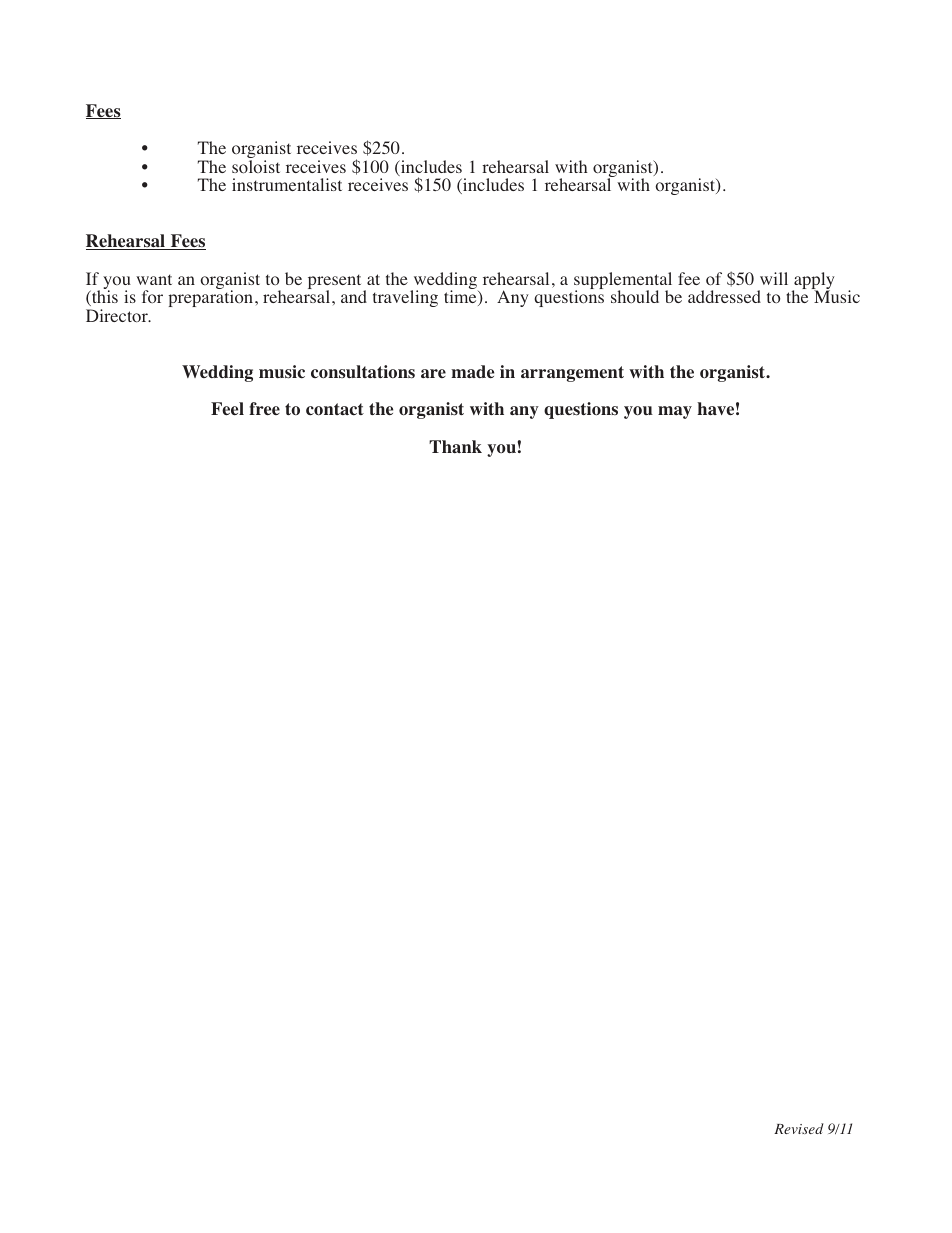 This screenshot has height=1233, width=952. Describe the element at coordinates (256, 167) in the screenshot. I see `soloist` at that location.
